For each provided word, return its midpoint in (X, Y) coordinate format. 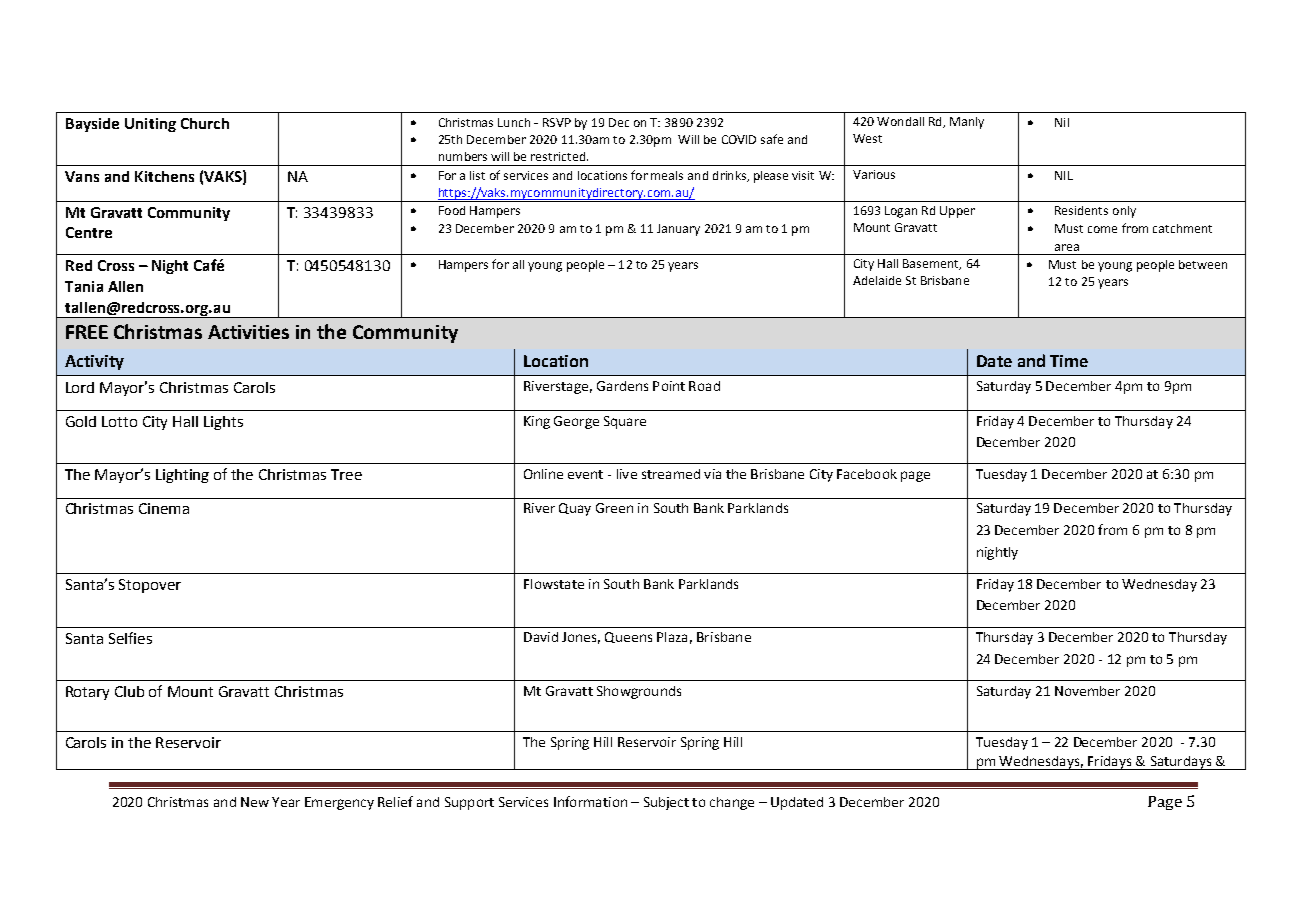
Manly (967, 123)
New (255, 802)
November (1087, 691)
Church (205, 123)
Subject (666, 803)
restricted (559, 156)
